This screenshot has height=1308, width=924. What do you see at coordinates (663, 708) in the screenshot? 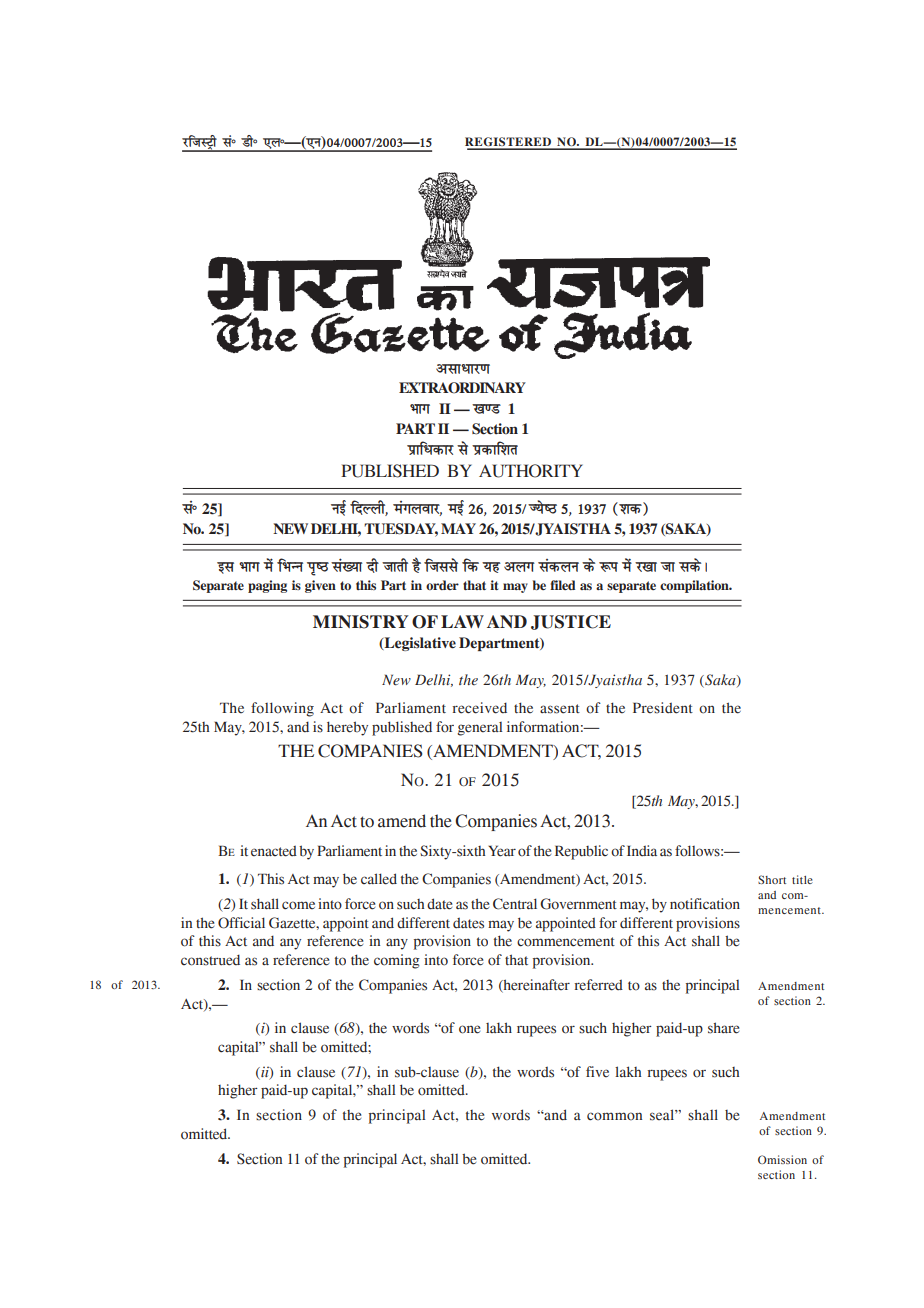
I see `President` at bounding box center [663, 708].
